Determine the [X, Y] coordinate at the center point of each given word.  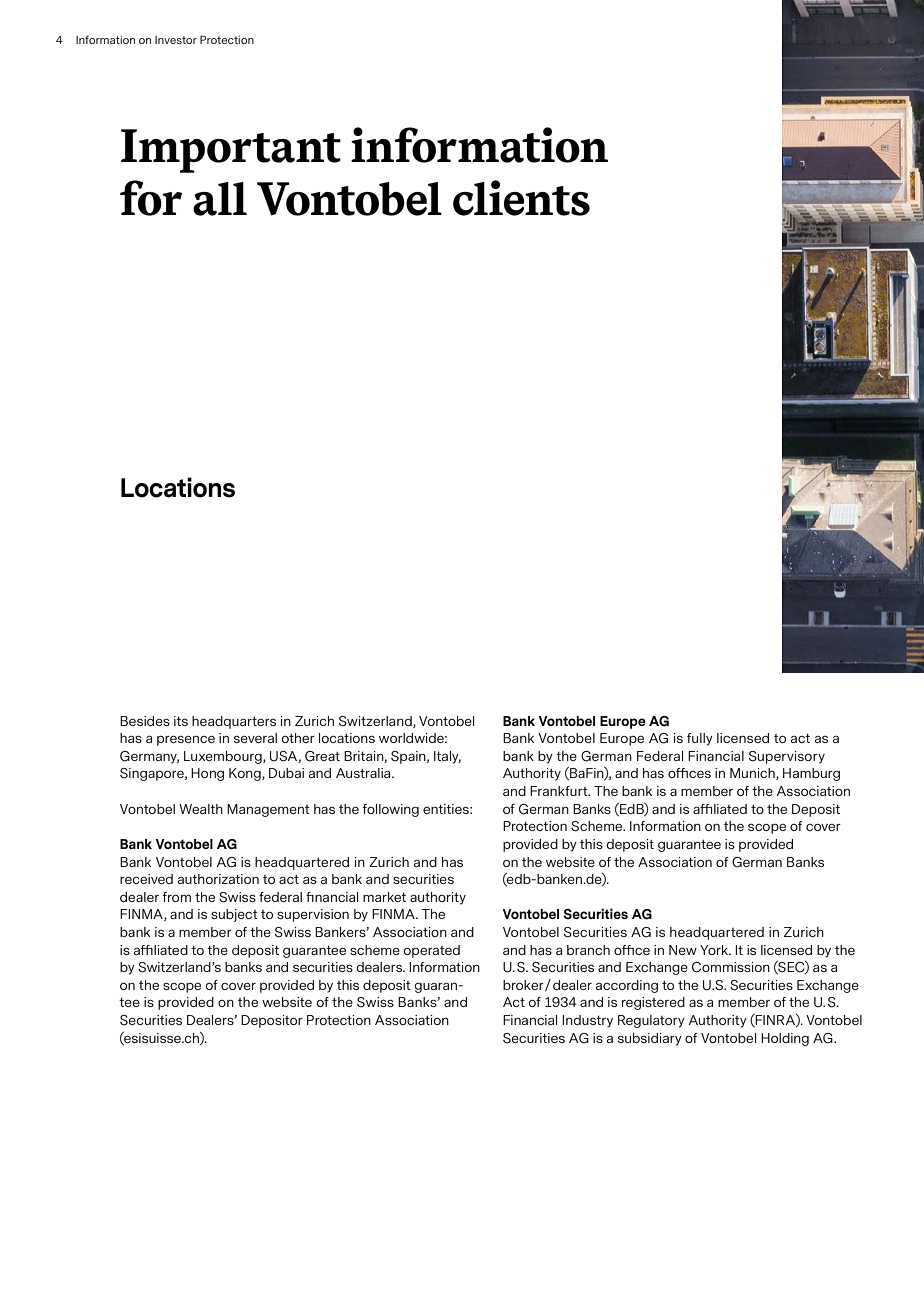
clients [521, 198]
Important [231, 151]
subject [234, 915]
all [220, 199]
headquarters [234, 722]
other [298, 738]
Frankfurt [560, 791]
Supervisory [787, 757]
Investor [176, 40]
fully [700, 739]
